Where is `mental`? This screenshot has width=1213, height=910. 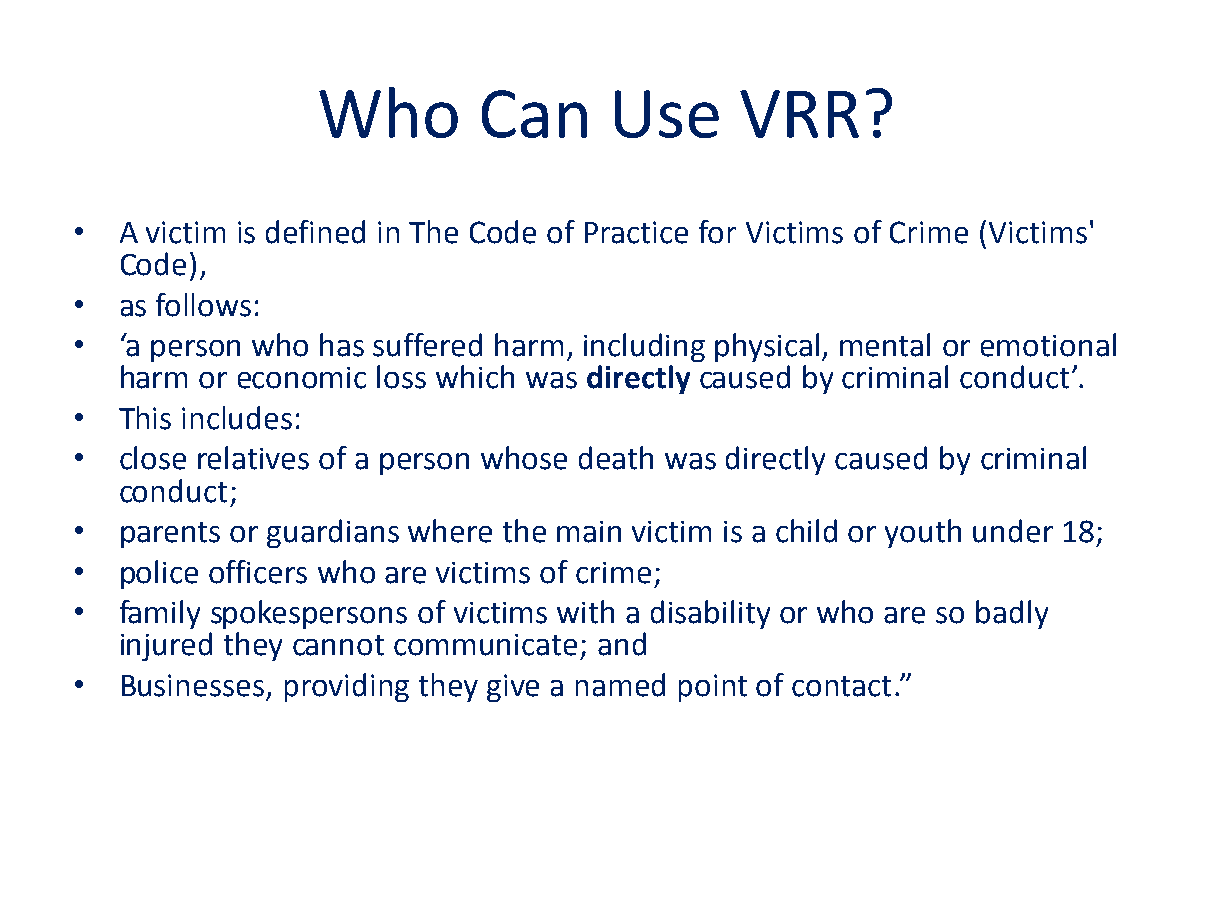 mental is located at coordinates (885, 345).
